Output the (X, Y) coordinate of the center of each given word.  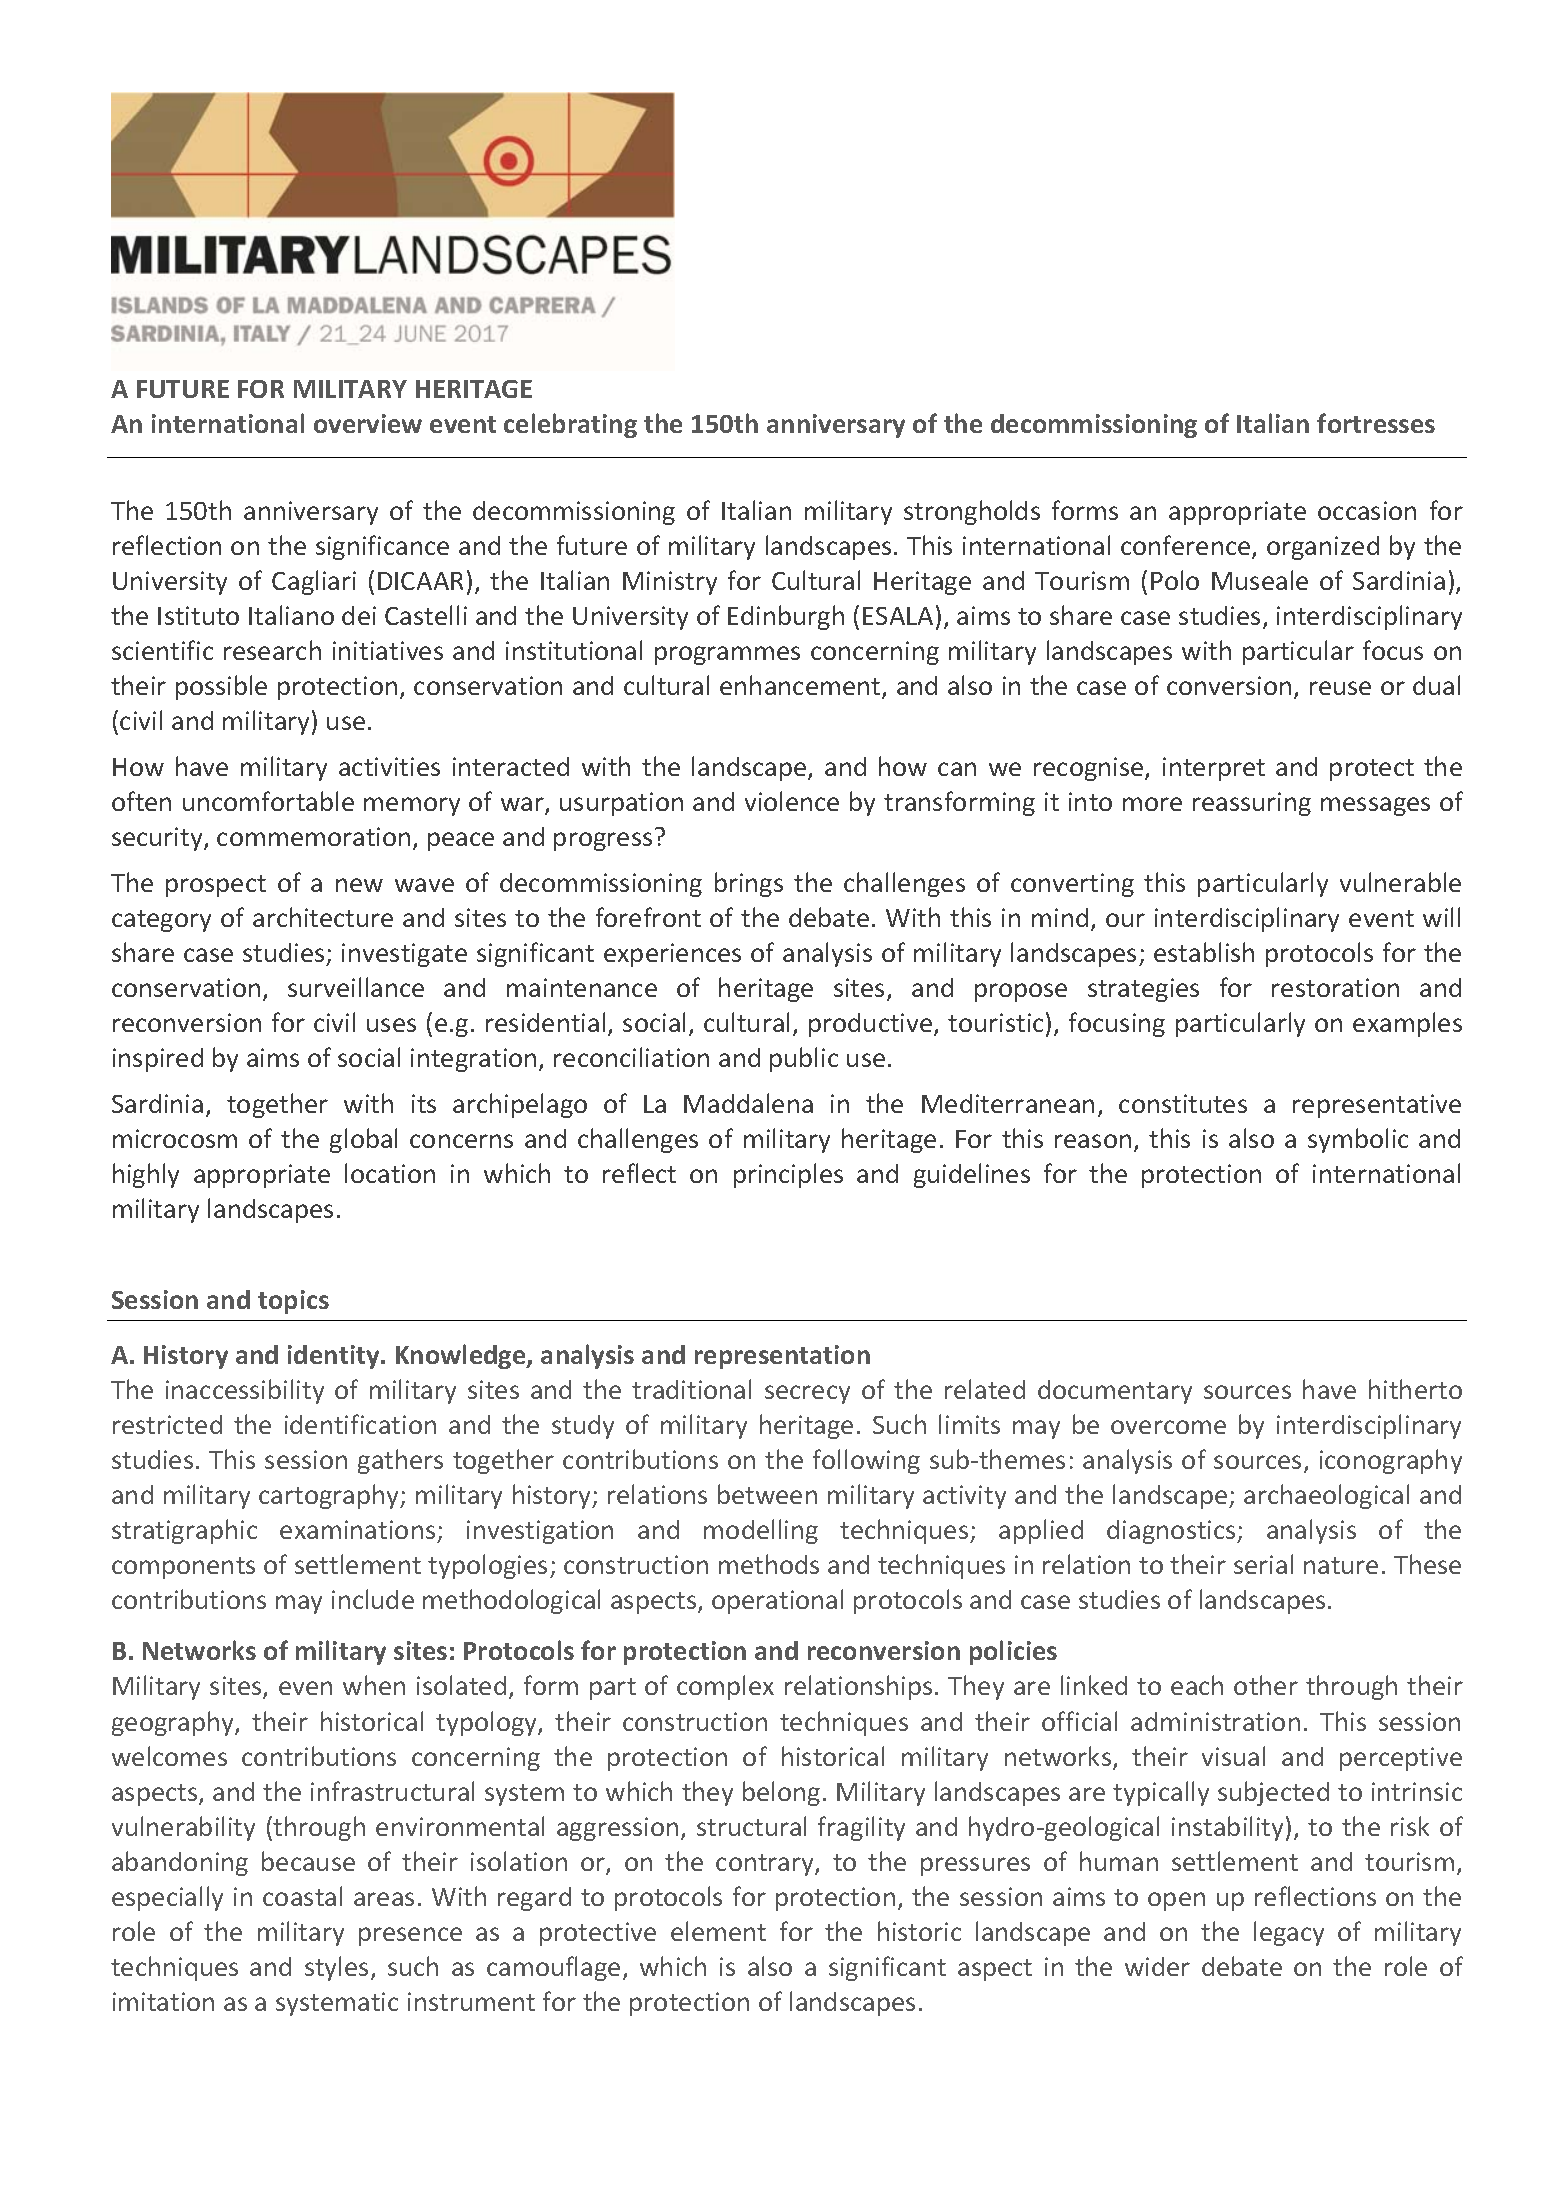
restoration (1335, 987)
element (718, 1931)
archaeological (1326, 1496)
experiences (672, 955)
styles (336, 1968)
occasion (1367, 510)
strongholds (972, 512)
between (767, 1494)
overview (368, 423)
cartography (330, 1496)
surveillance (356, 987)
